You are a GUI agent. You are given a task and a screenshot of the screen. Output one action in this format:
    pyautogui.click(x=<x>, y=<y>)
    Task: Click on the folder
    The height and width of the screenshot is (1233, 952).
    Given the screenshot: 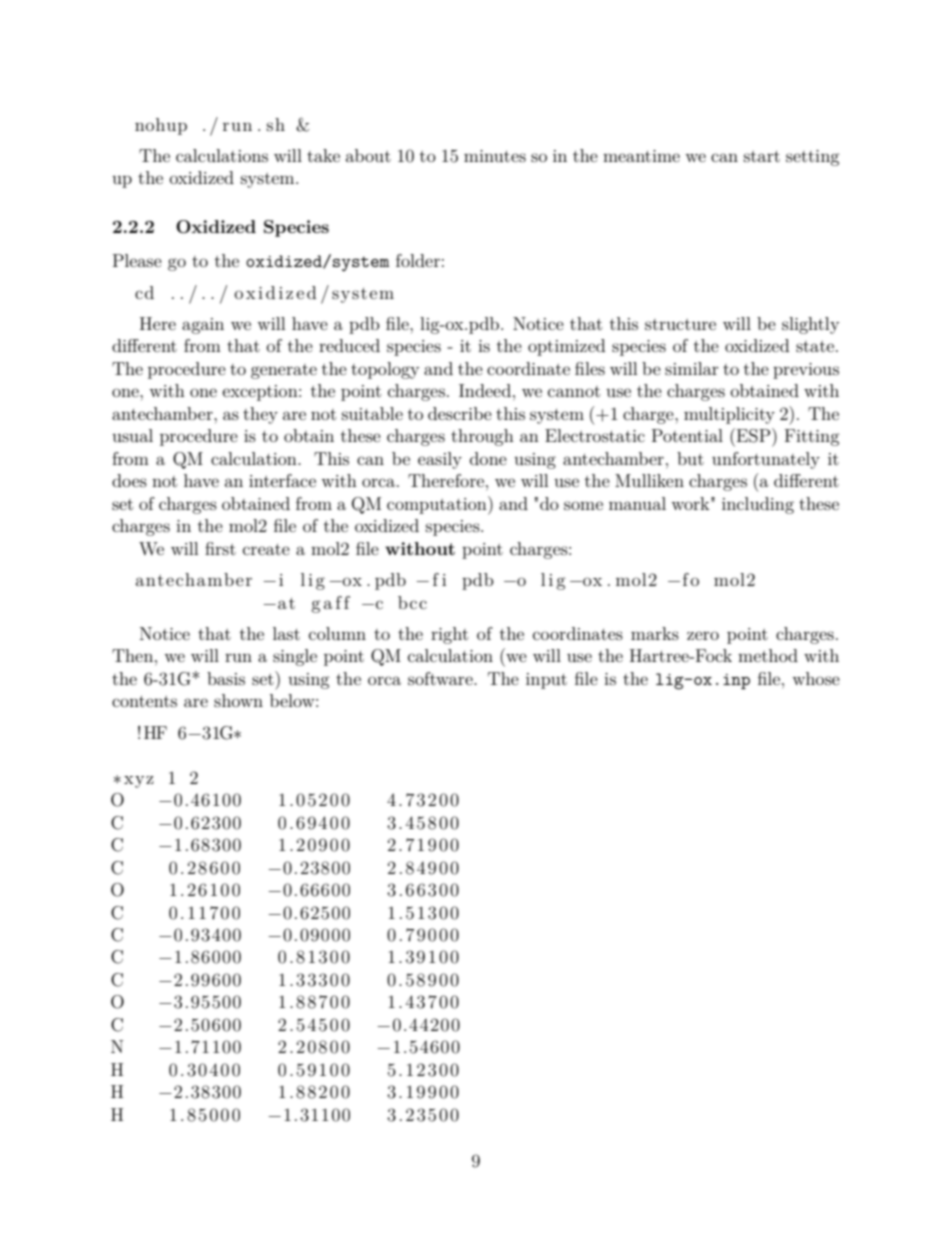 What is the action you would take?
    pyautogui.click(x=418, y=260)
